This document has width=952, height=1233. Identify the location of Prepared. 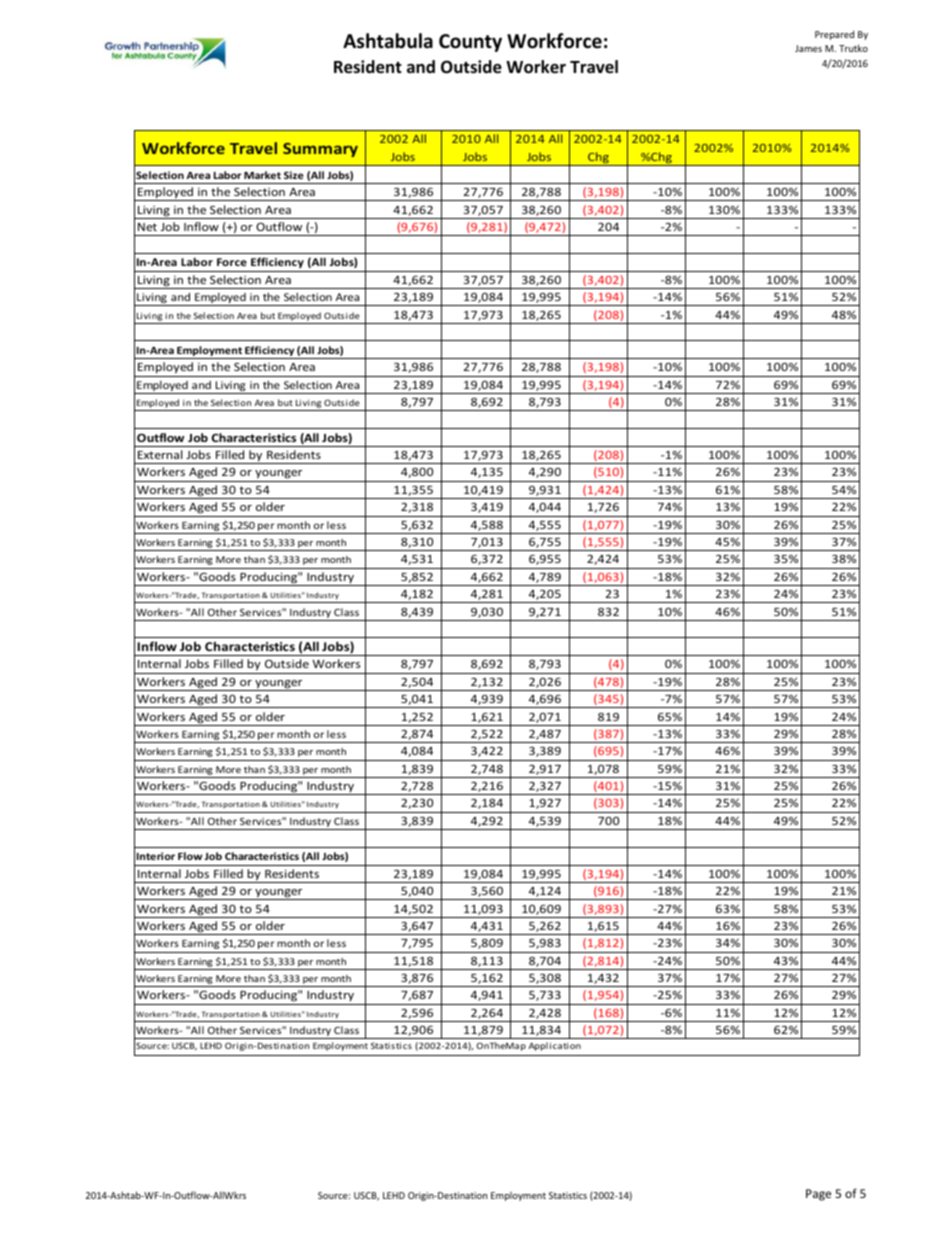
(834, 35).
